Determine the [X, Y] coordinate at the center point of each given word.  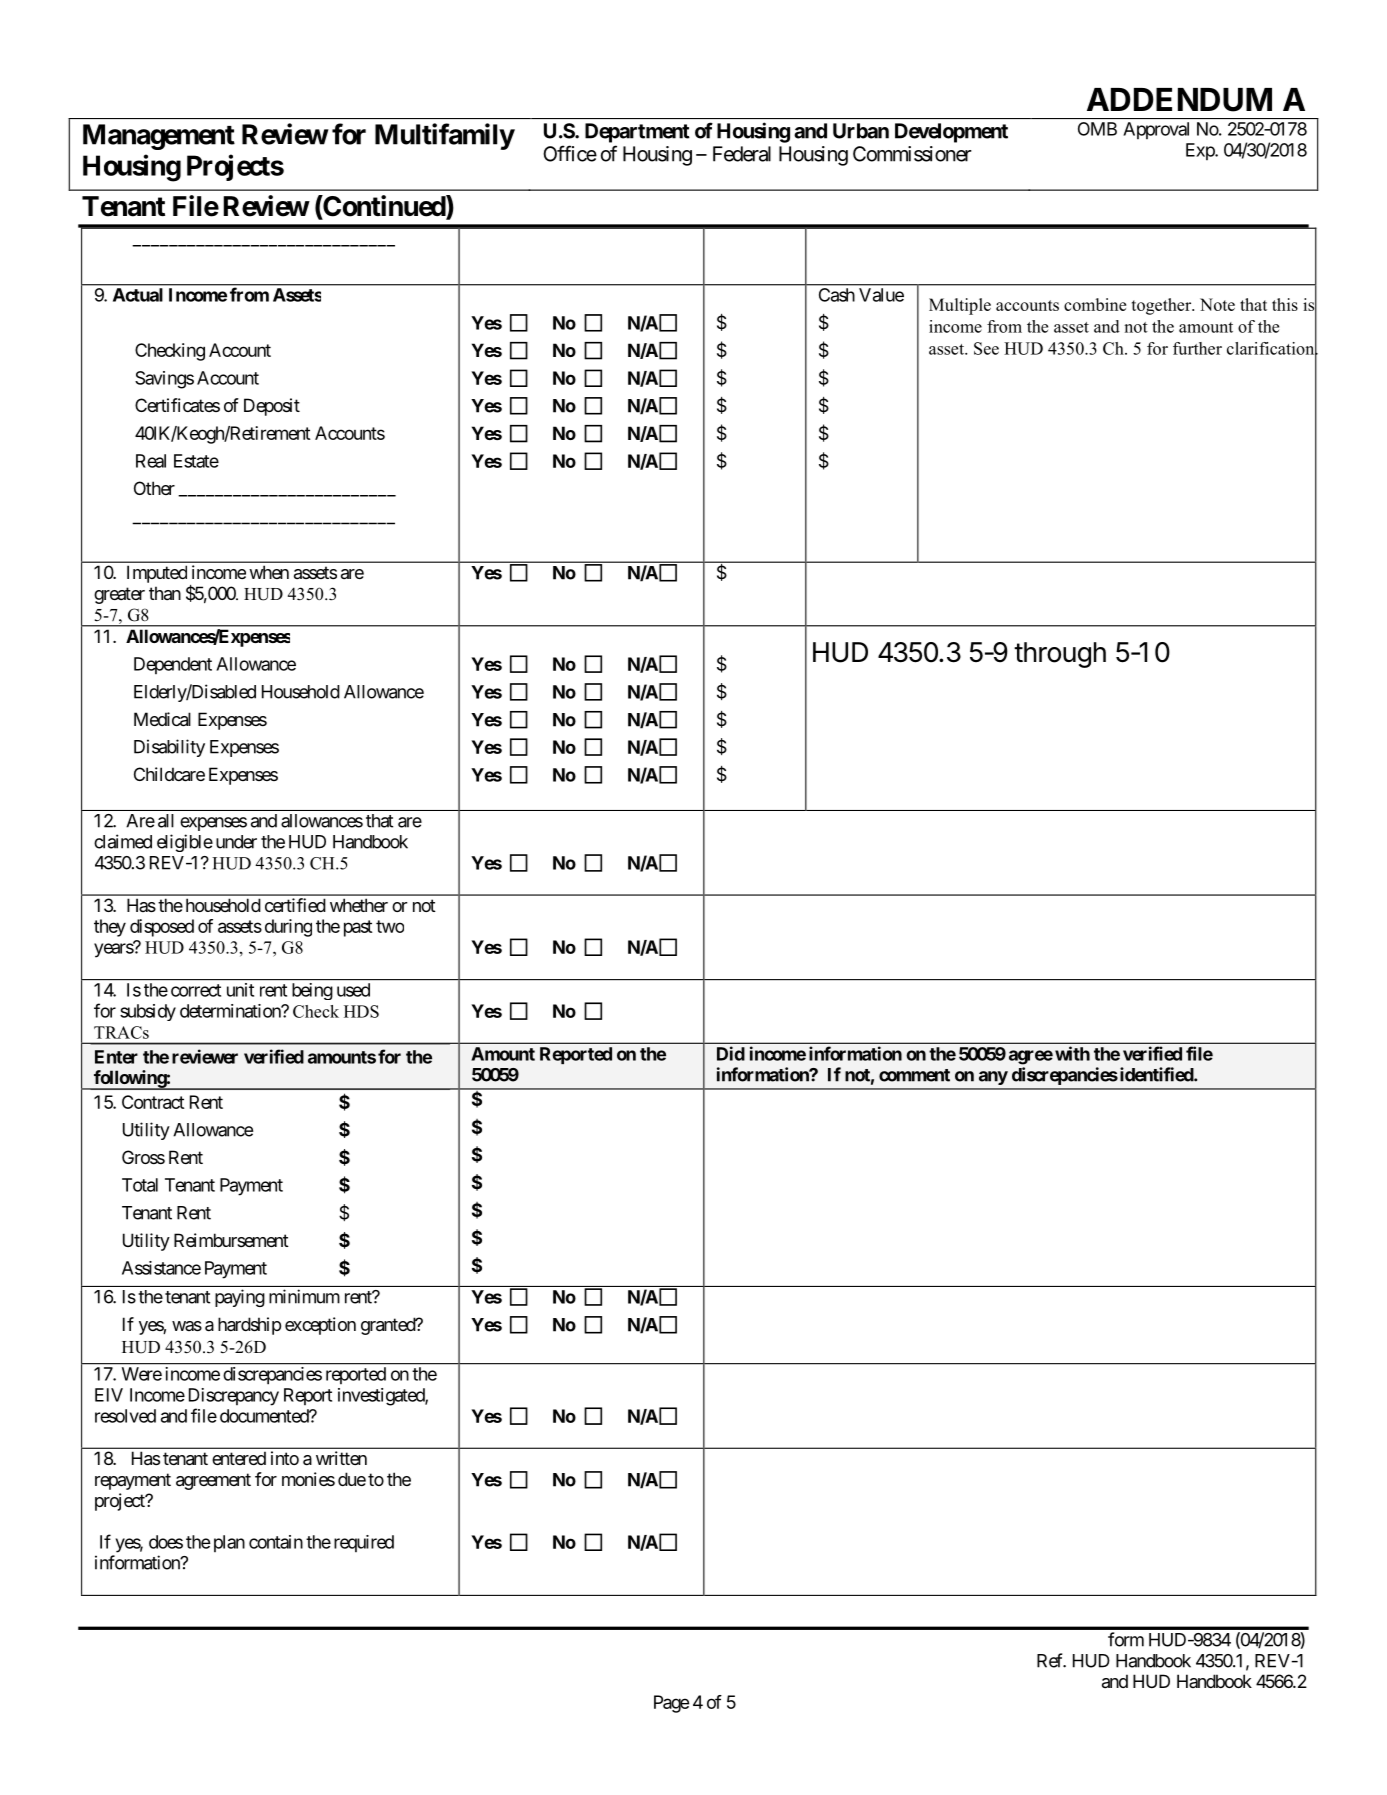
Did [731, 1053]
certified [295, 905]
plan [227, 1543]
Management [159, 137]
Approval [1156, 130]
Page [671, 1704]
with [1072, 1053]
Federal [742, 154]
